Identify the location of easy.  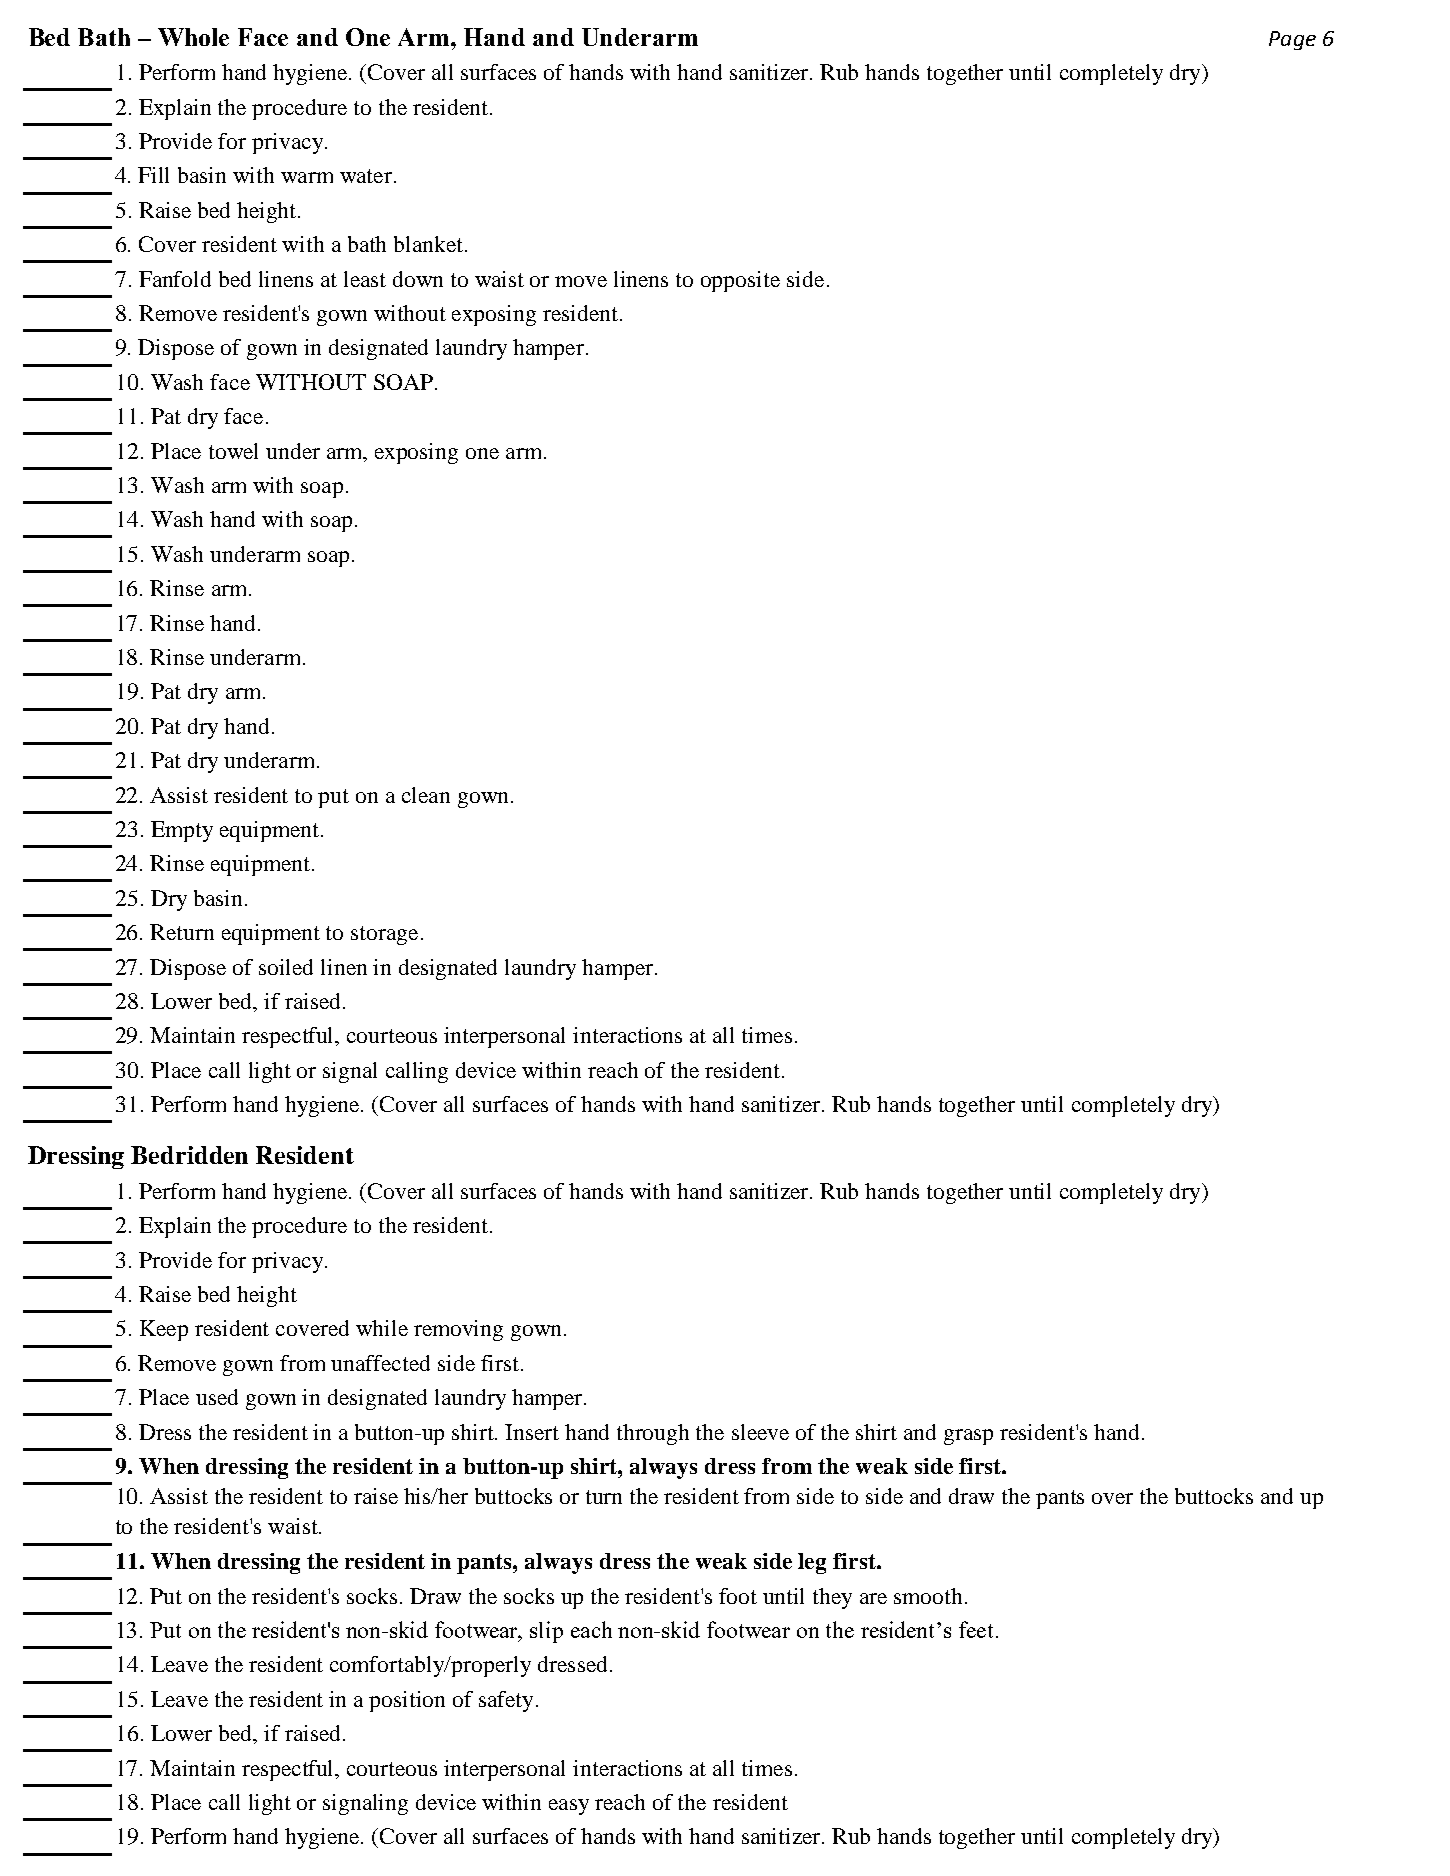
(569, 1807).
